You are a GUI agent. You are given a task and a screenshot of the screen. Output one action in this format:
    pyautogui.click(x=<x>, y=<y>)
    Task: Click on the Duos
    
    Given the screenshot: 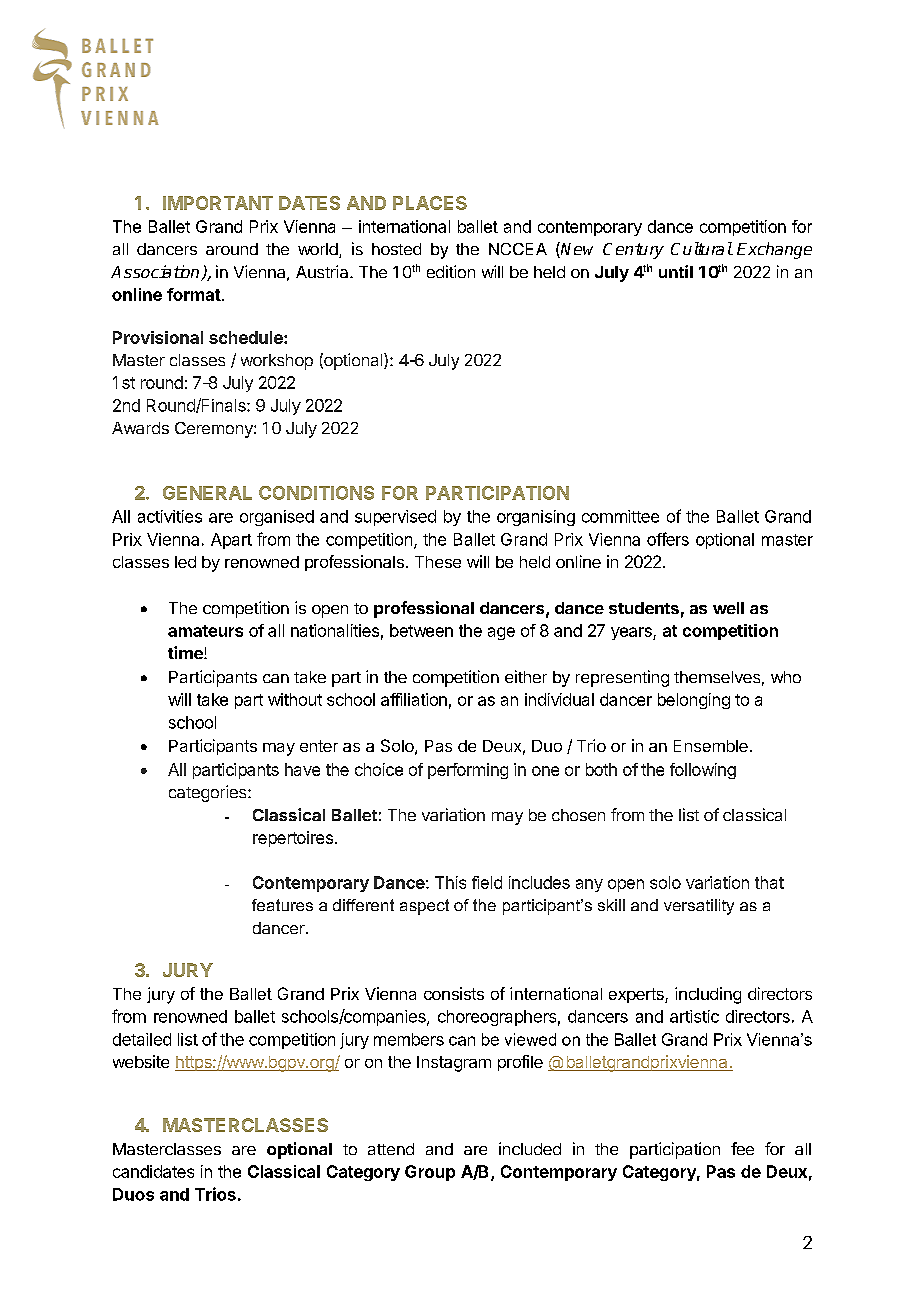 What is the action you would take?
    pyautogui.click(x=133, y=1194)
